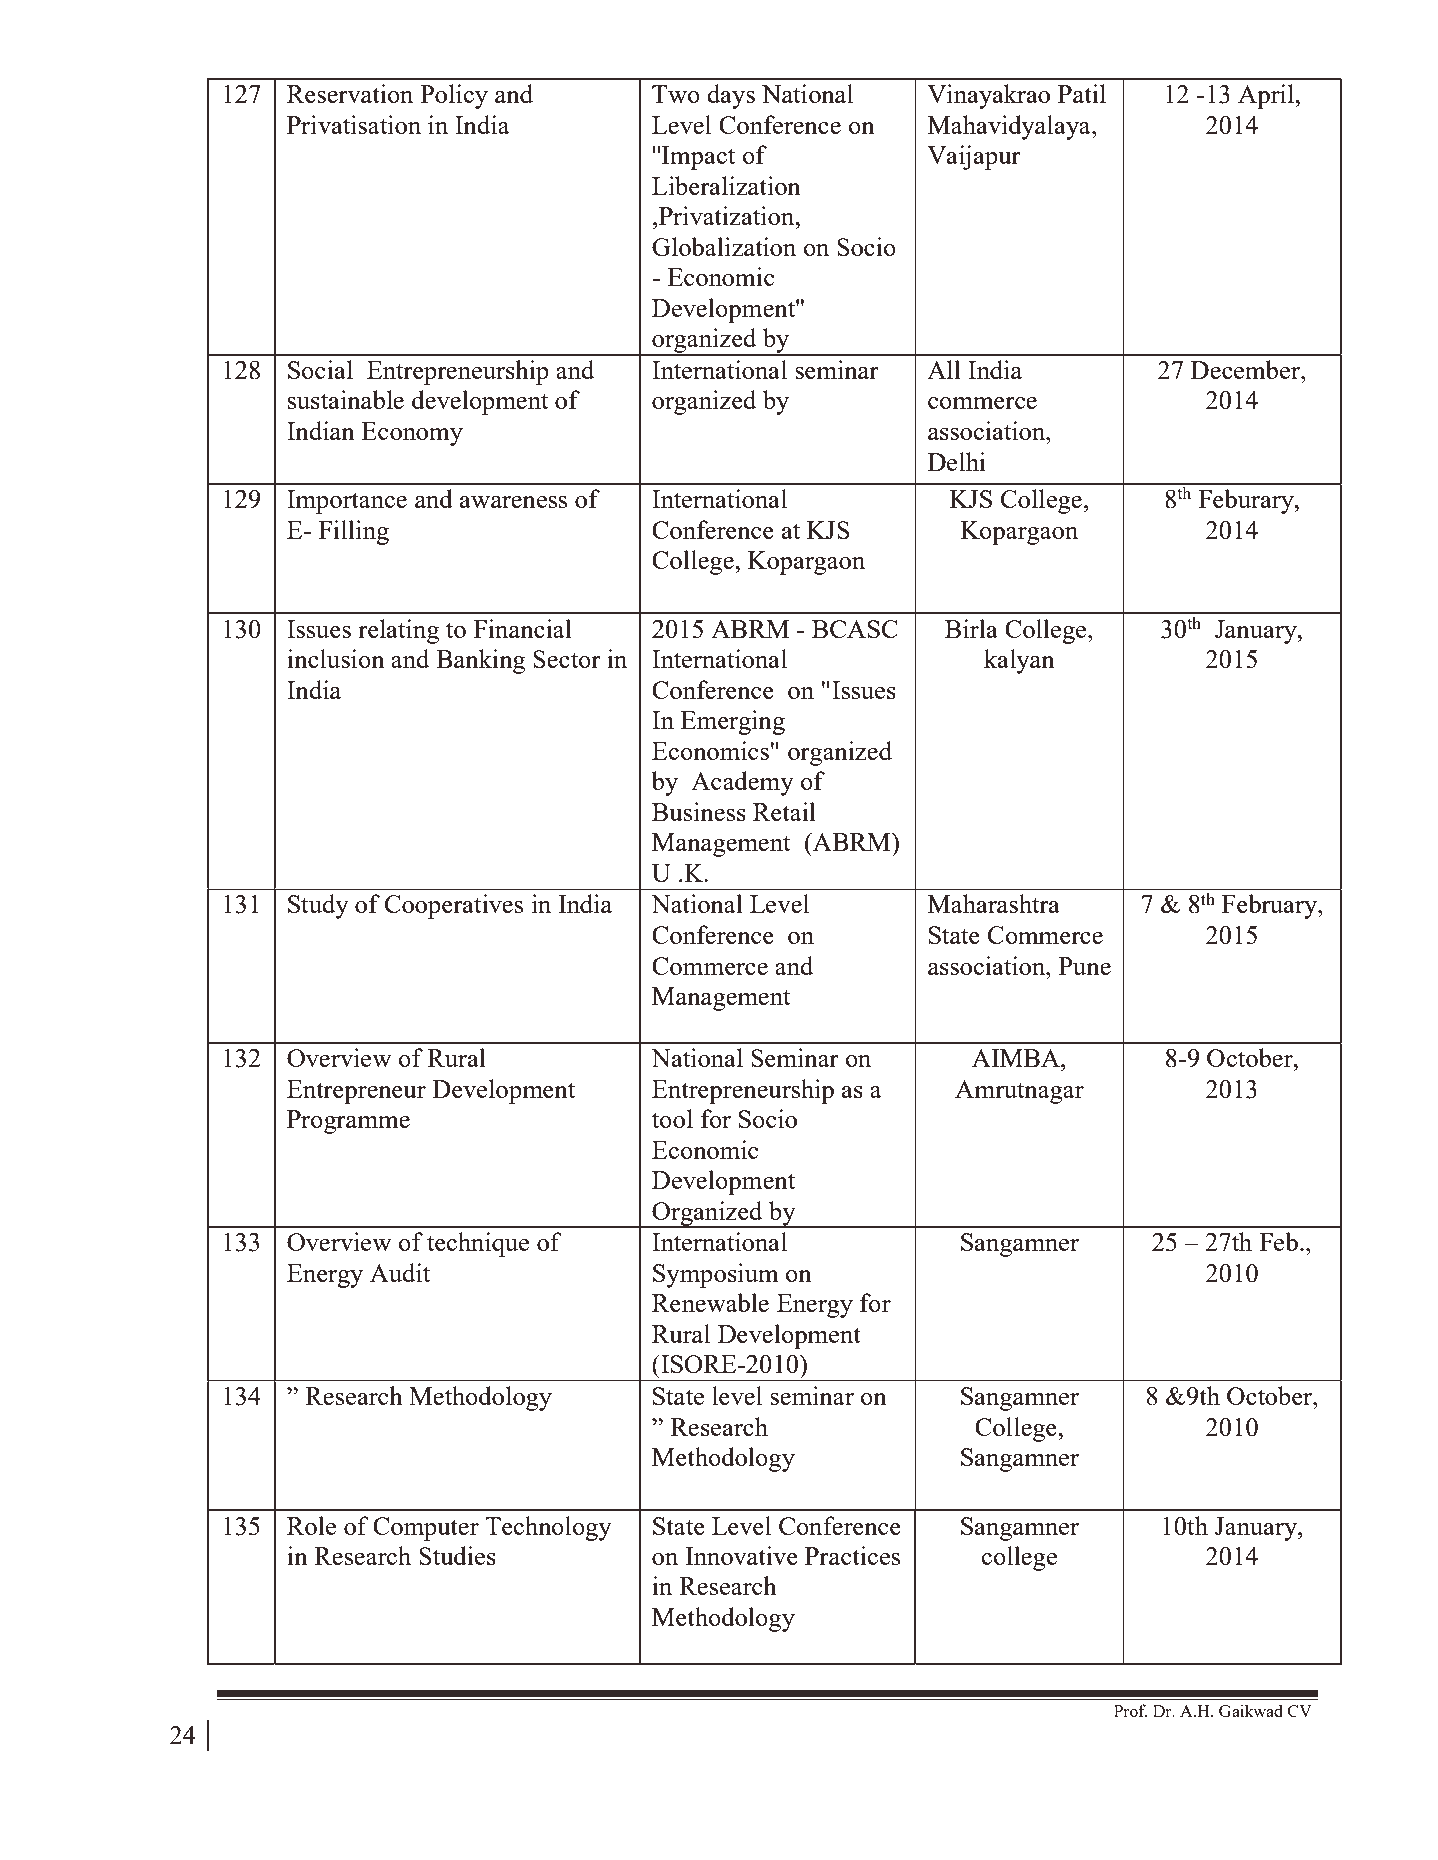  Describe the element at coordinates (1085, 966) in the screenshot. I see `Pune` at that location.
